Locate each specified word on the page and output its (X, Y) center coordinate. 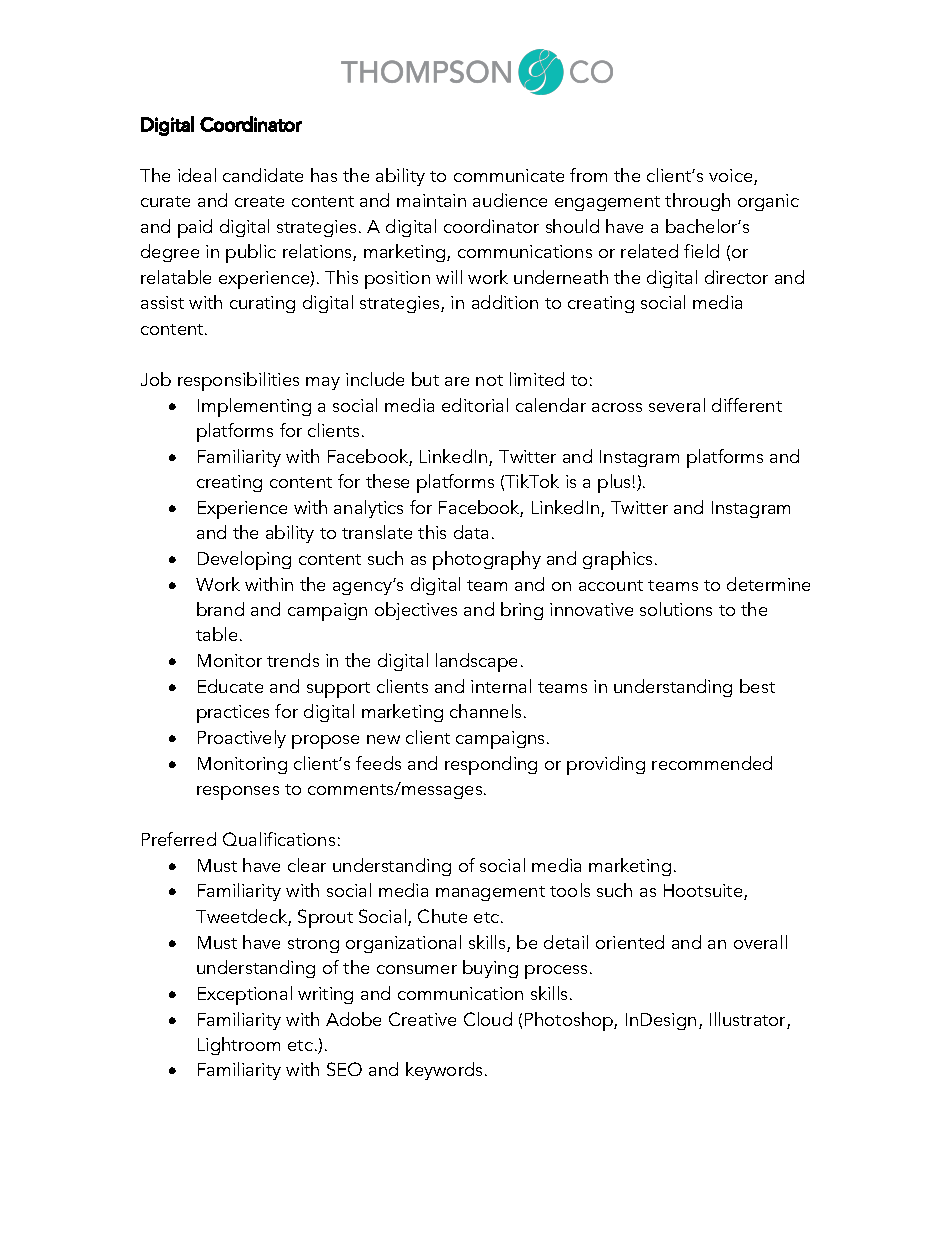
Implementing (254, 407)
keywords (446, 1071)
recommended (712, 763)
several (677, 405)
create (259, 201)
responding (491, 765)
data (471, 532)
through (697, 202)
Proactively (242, 739)
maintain (431, 200)
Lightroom (239, 1046)
